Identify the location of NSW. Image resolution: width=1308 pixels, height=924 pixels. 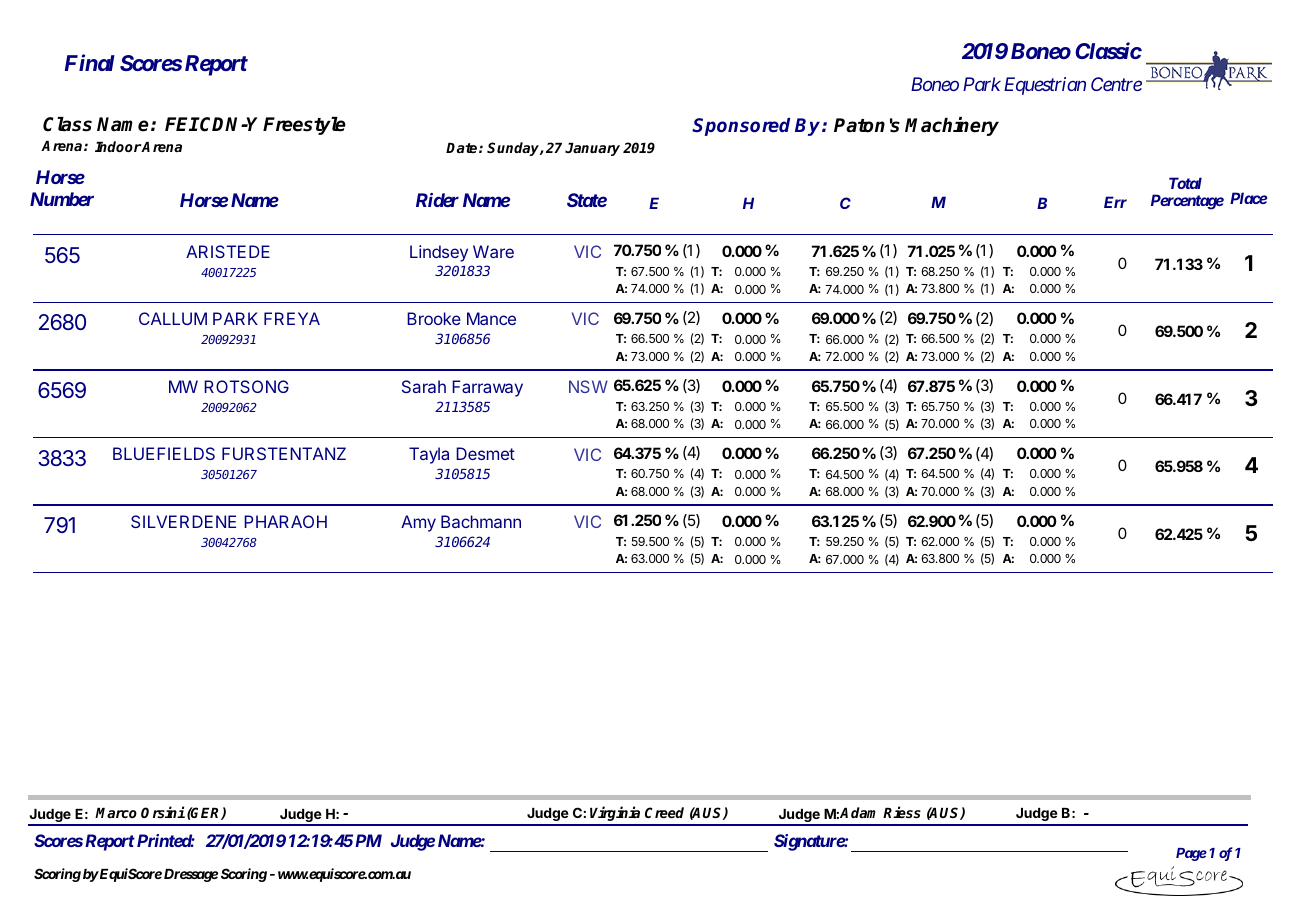
(588, 386).
